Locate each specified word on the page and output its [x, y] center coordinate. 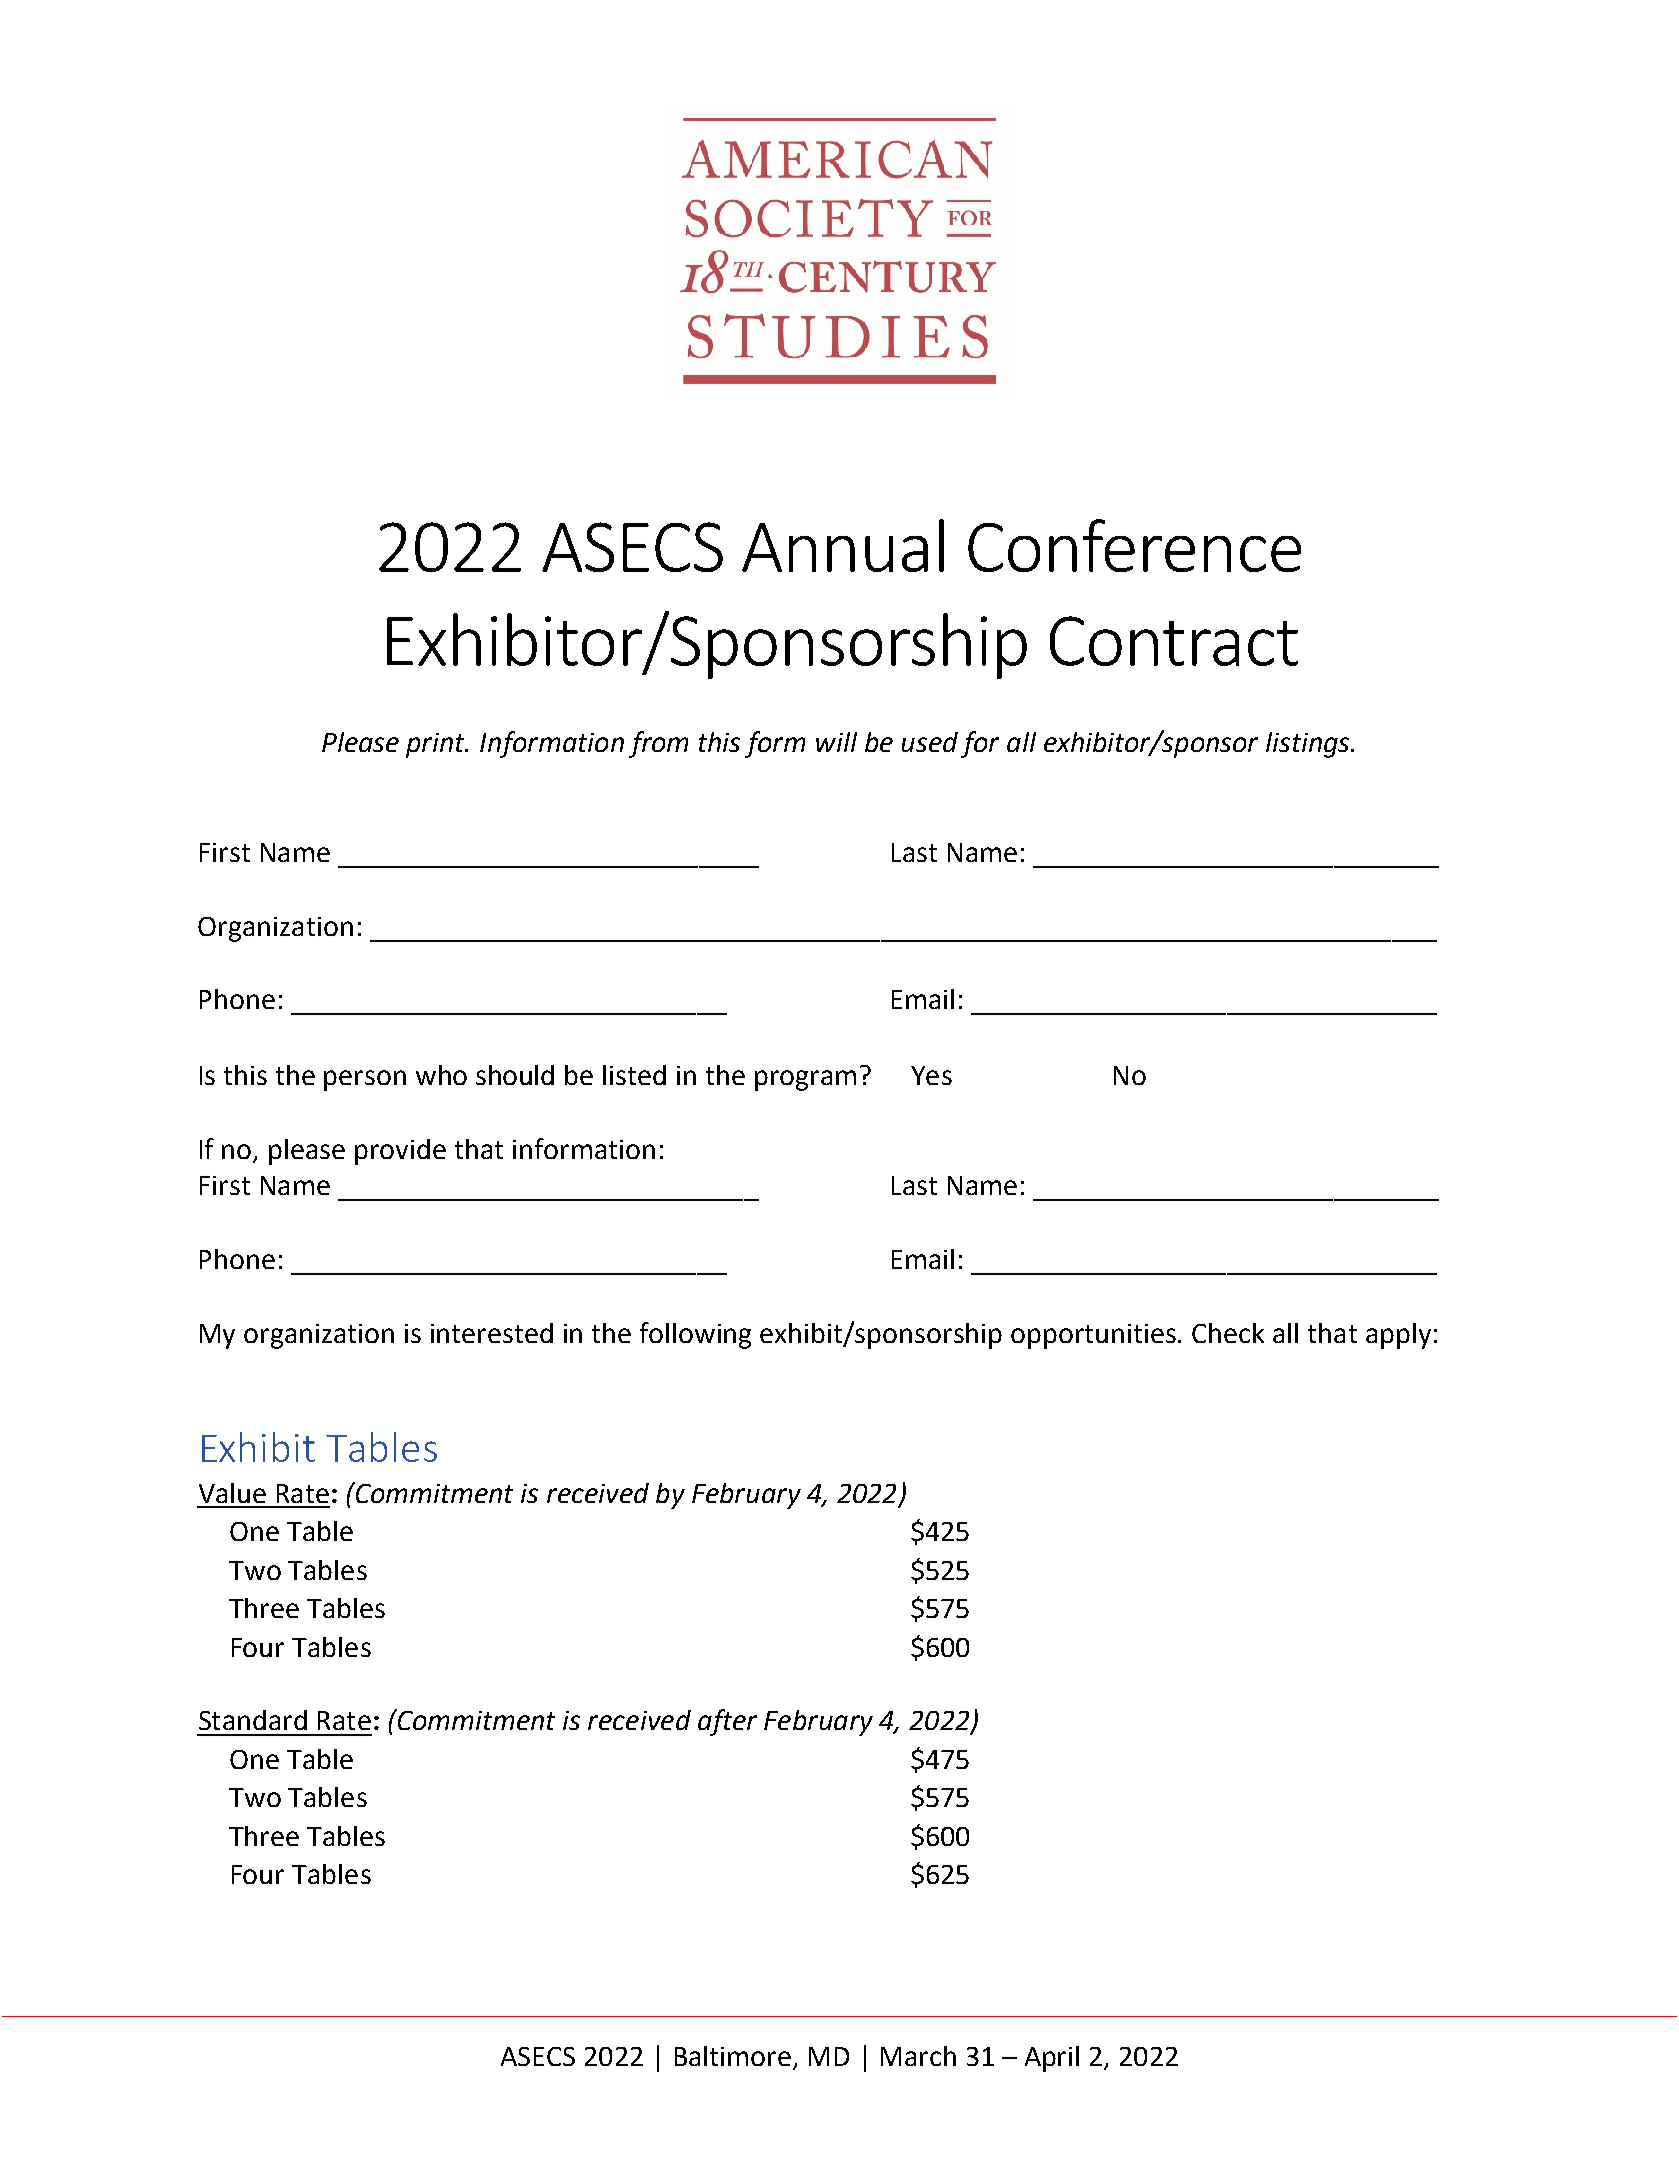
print [437, 745]
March [918, 2056]
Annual [843, 545]
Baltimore [733, 2056]
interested [492, 1333]
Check [1228, 1333]
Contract [1174, 641]
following [695, 1335]
